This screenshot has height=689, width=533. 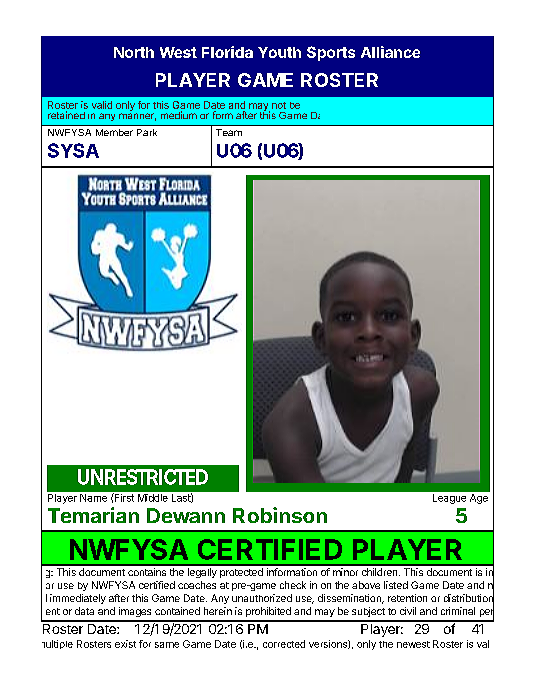 I want to click on Alliance, so click(x=390, y=52).
